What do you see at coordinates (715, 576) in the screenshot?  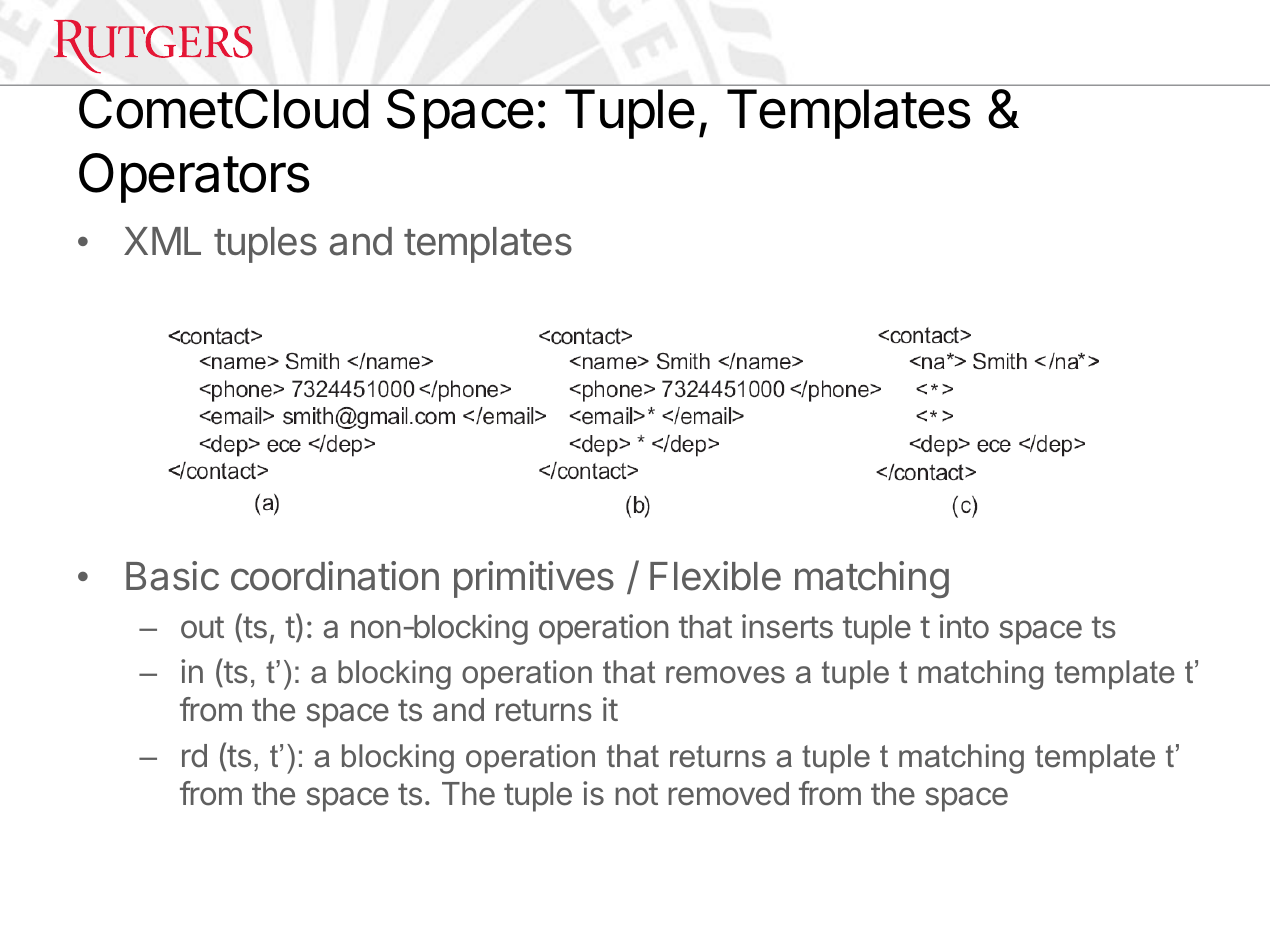 I see `Flexible` at bounding box center [715, 576].
